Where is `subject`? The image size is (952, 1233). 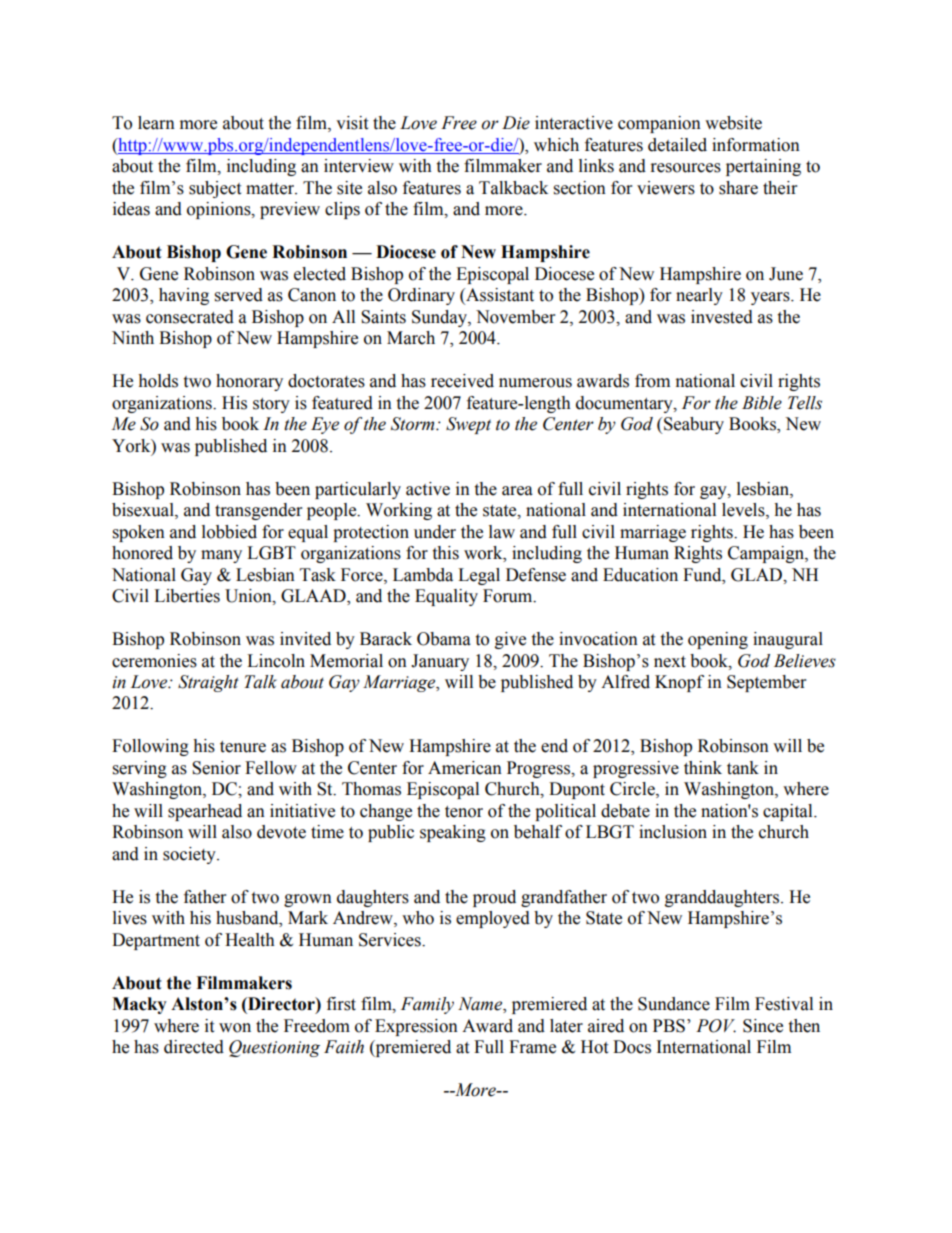
subject is located at coordinates (215, 189).
